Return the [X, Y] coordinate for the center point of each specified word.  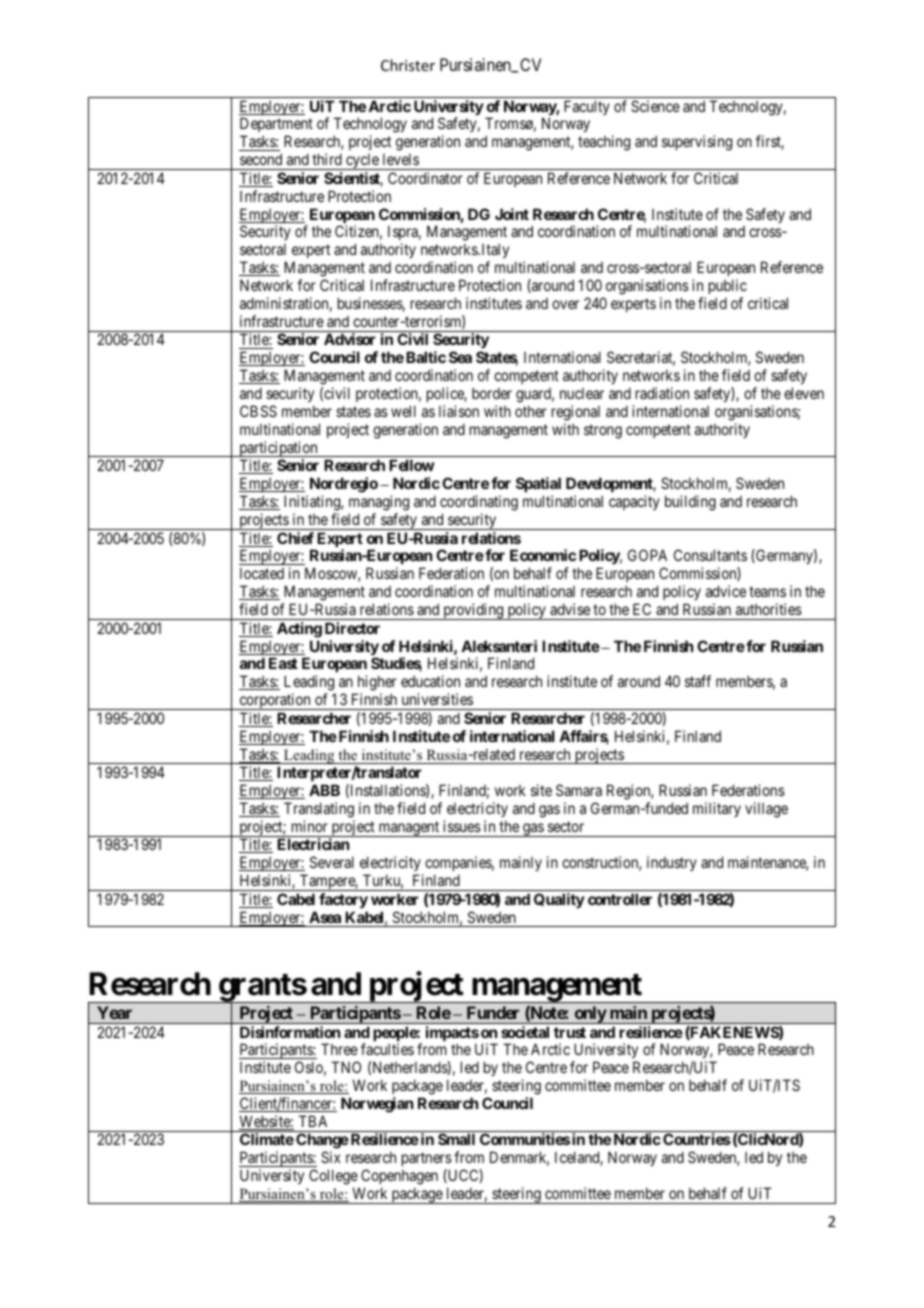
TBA [313, 1121]
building [690, 503]
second [261, 159]
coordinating [479, 503]
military [717, 809]
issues [462, 826]
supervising [697, 143]
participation [278, 449]
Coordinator [425, 178]
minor [310, 826]
